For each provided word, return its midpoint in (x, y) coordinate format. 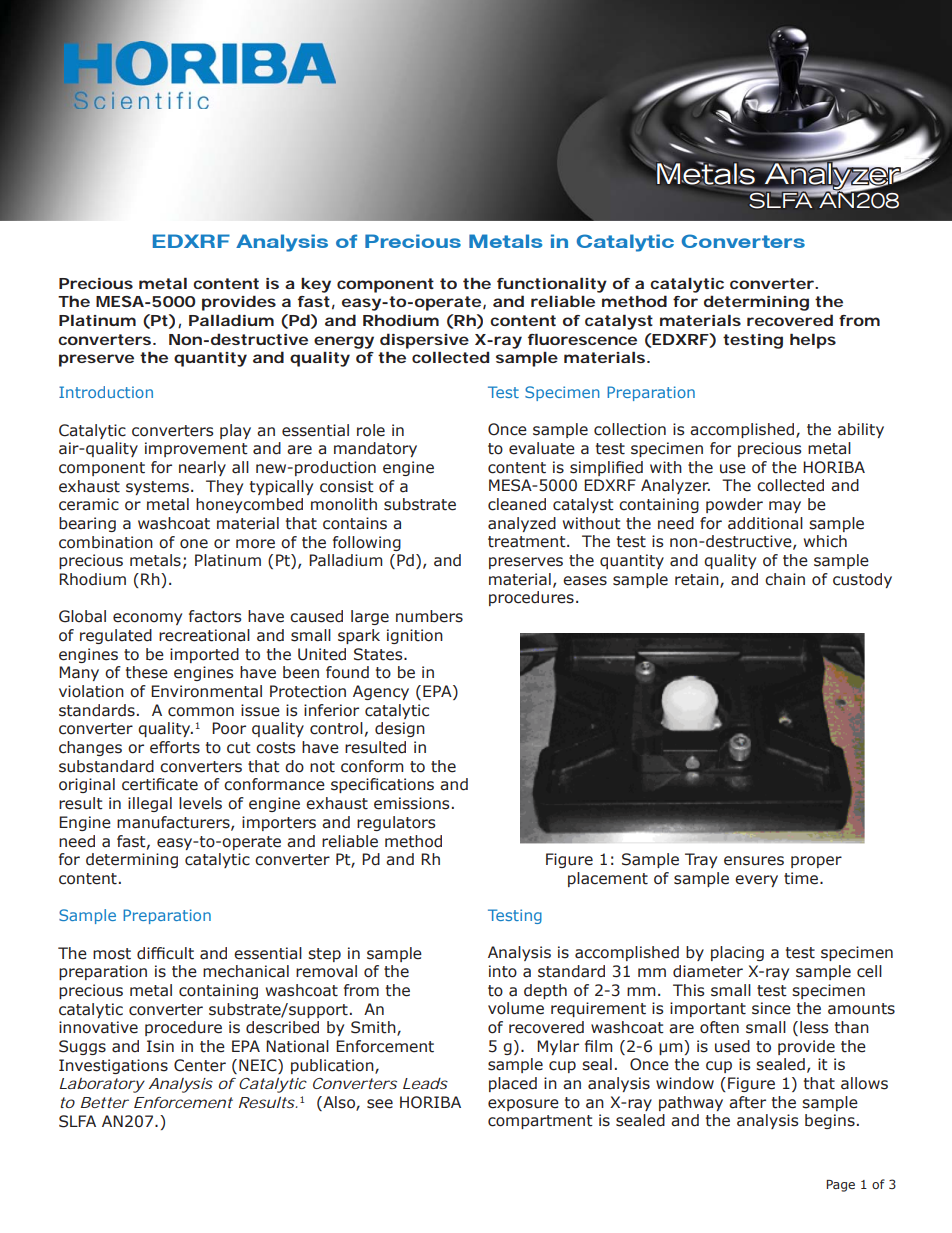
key (316, 285)
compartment (540, 1122)
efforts (175, 747)
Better (105, 1102)
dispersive (424, 341)
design (400, 729)
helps (813, 341)
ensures (754, 861)
